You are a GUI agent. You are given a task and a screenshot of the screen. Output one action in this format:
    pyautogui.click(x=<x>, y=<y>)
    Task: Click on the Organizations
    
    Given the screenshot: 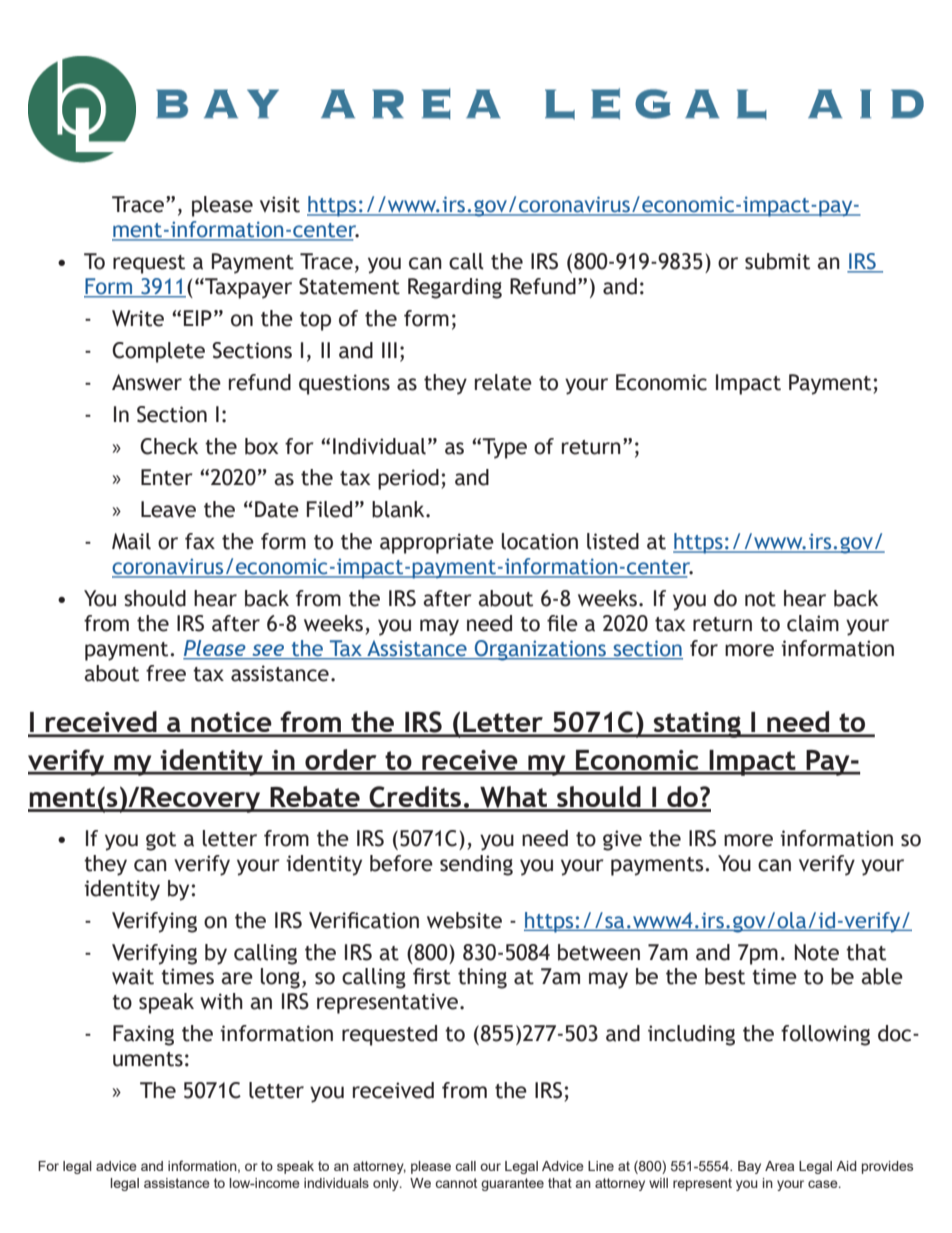 What is the action you would take?
    pyautogui.click(x=540, y=650)
